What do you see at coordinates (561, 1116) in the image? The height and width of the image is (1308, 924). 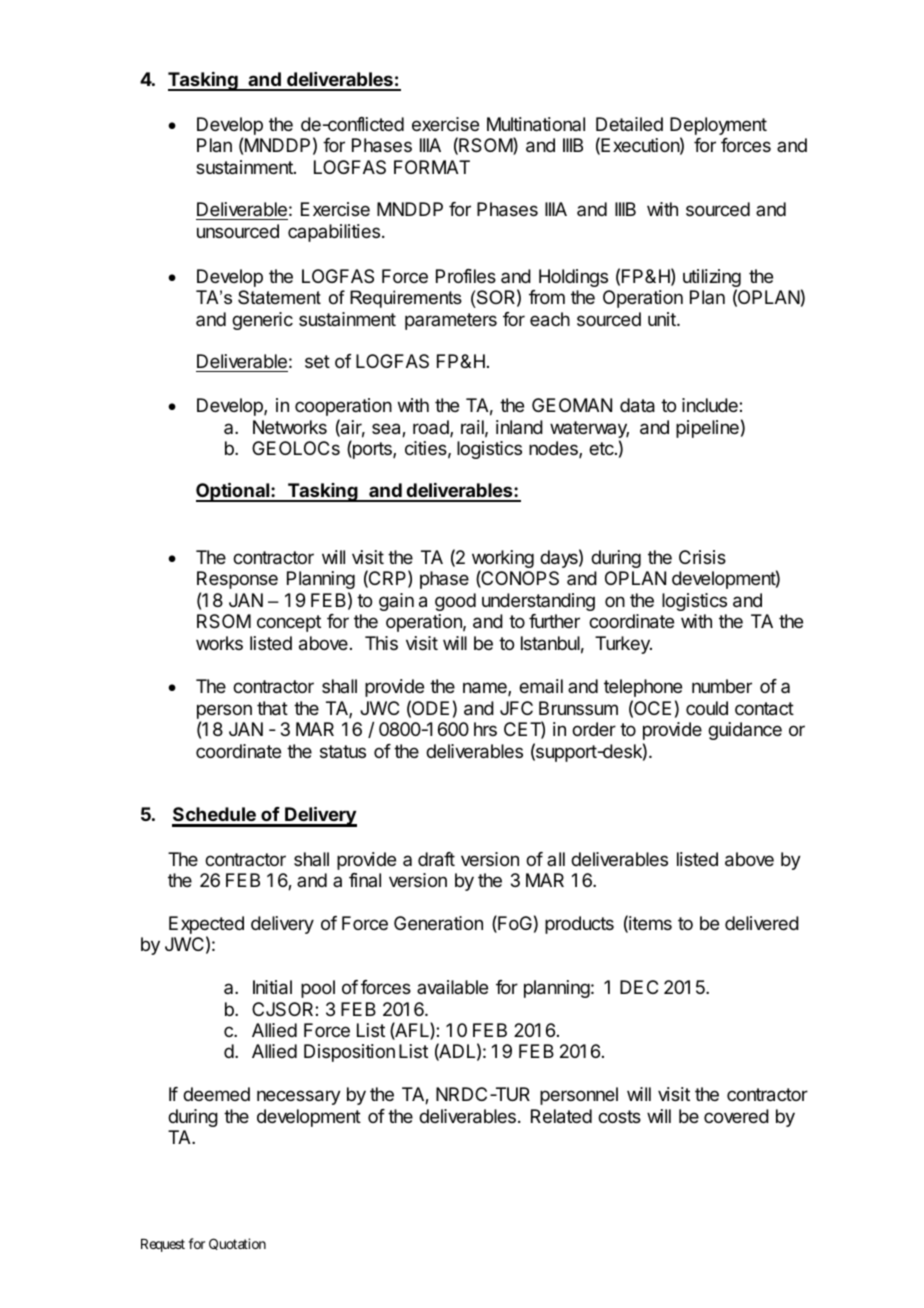 I see `Related` at bounding box center [561, 1116].
